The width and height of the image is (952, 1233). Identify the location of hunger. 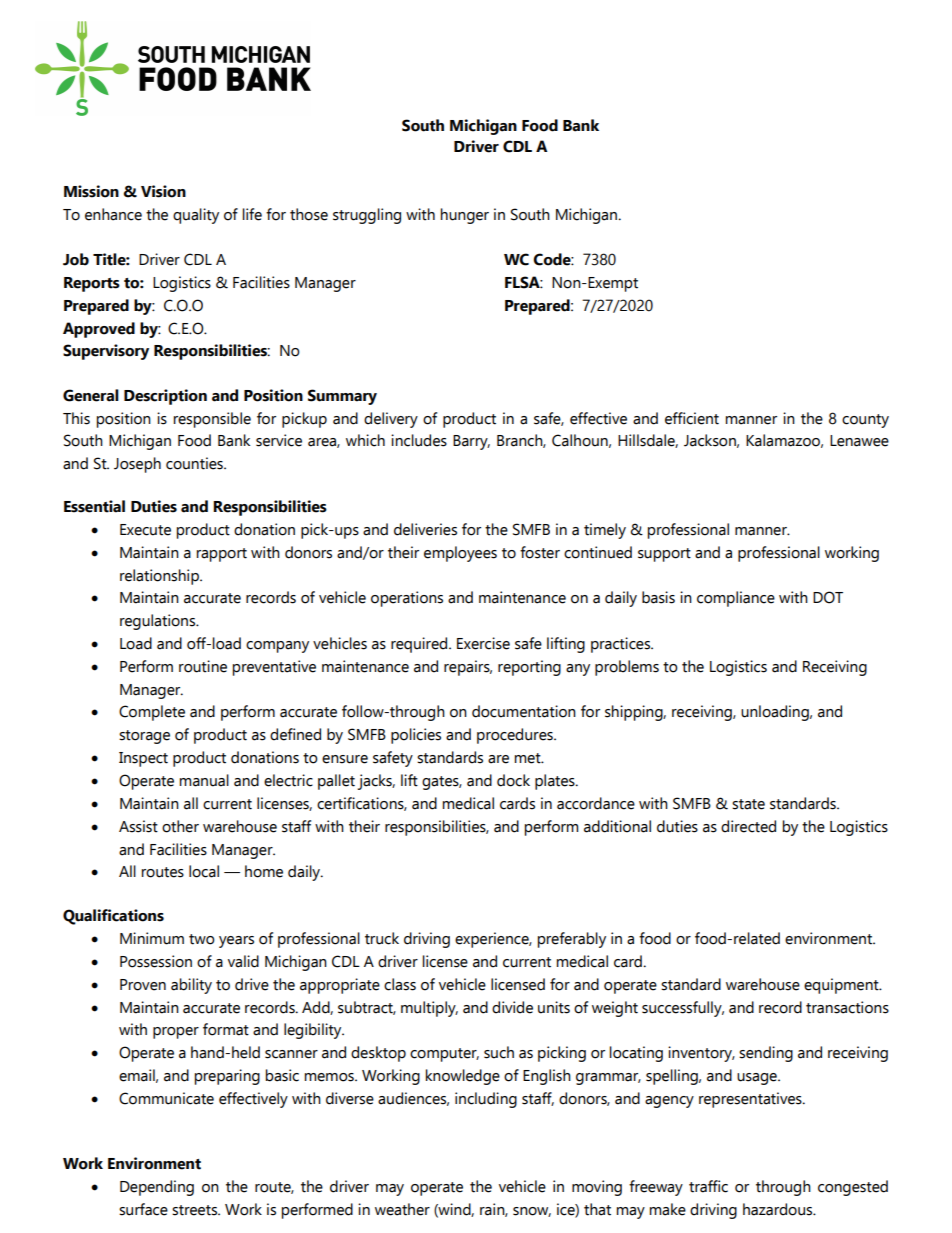
(465, 216).
